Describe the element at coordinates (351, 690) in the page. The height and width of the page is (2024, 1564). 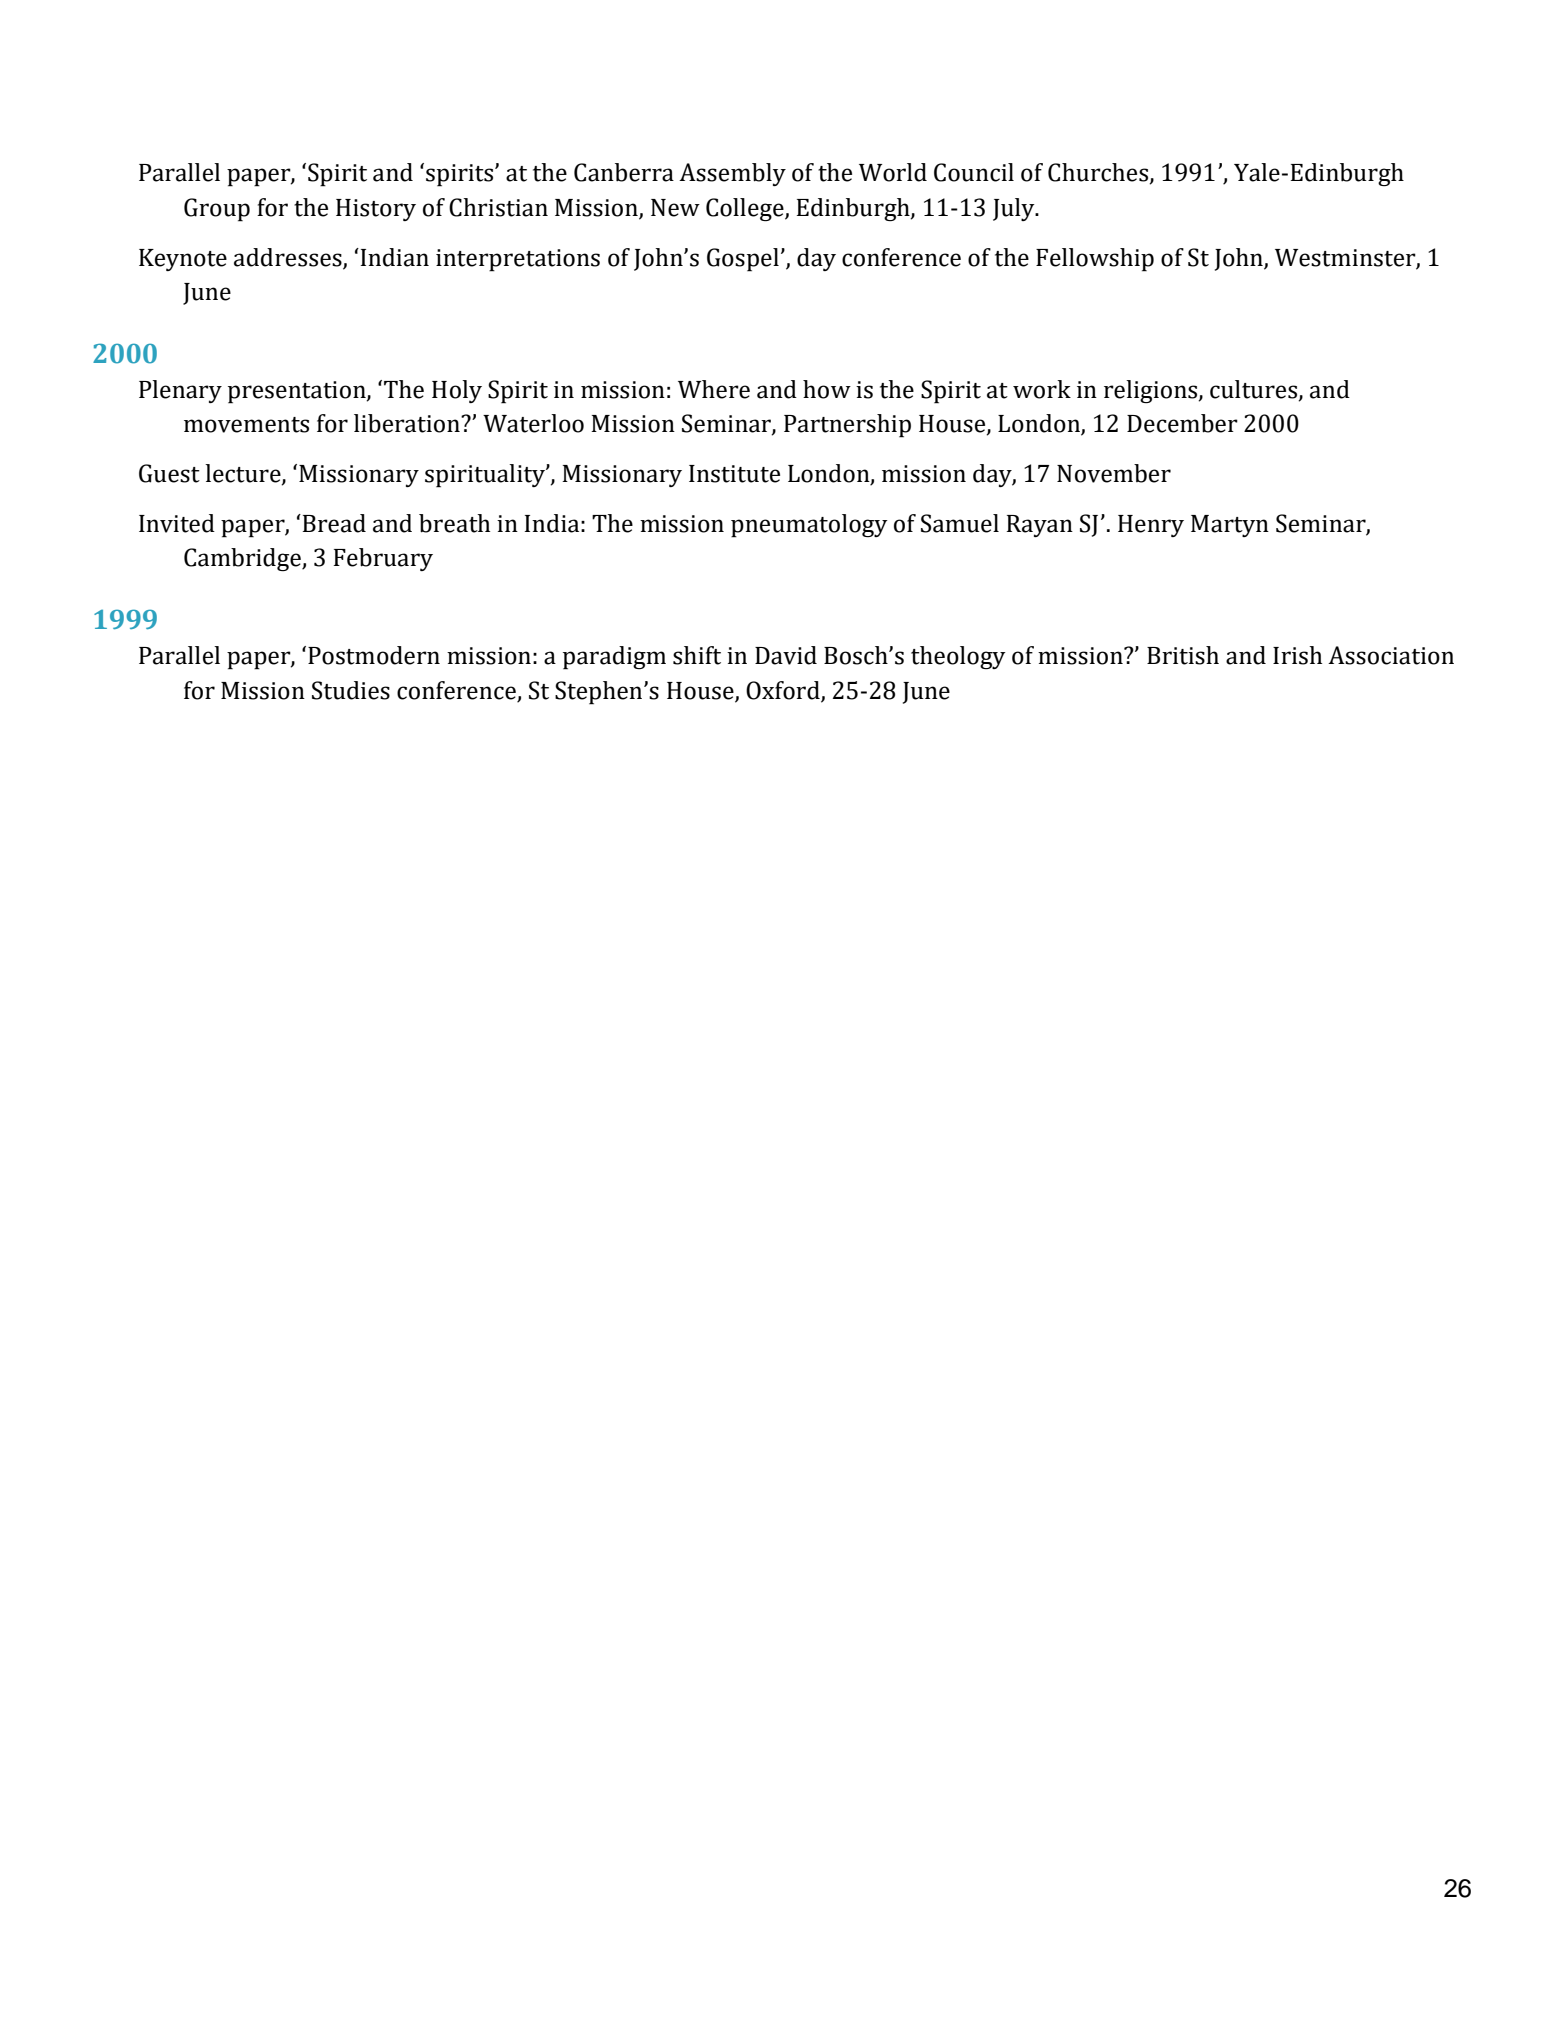
I see `Studies` at that location.
